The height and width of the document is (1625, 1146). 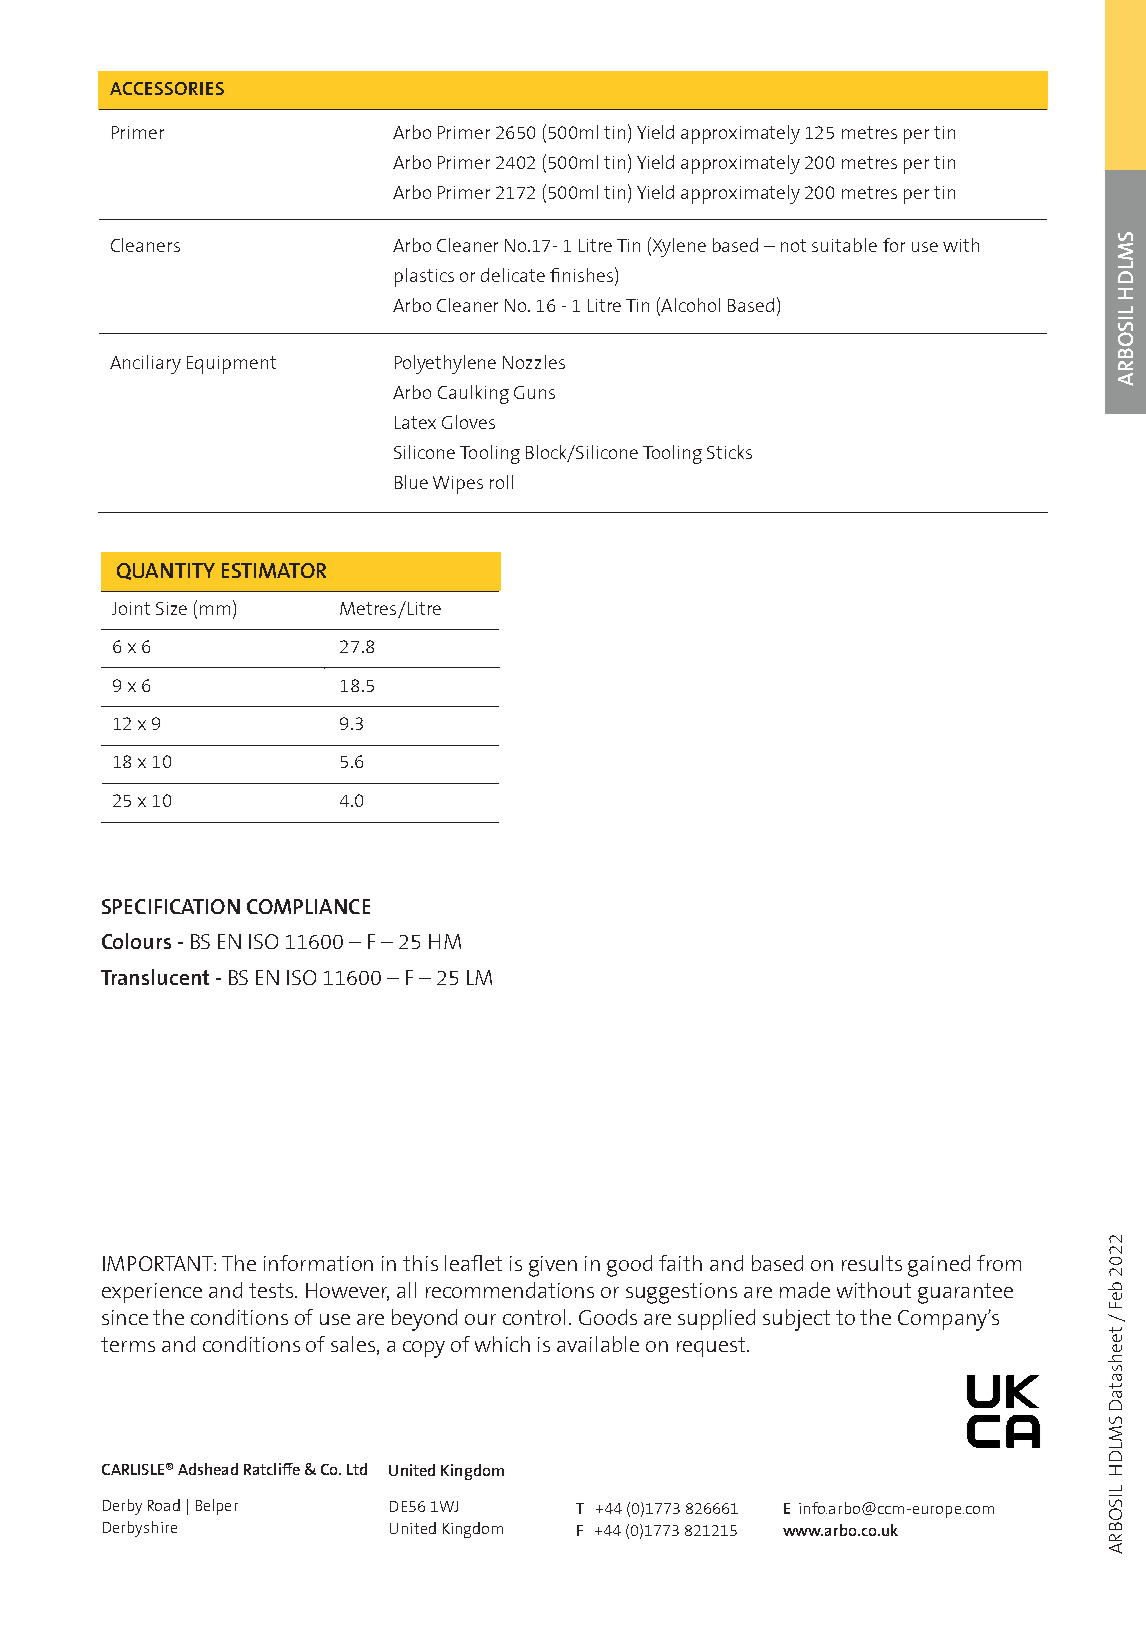 I want to click on Sticks, so click(x=729, y=452).
